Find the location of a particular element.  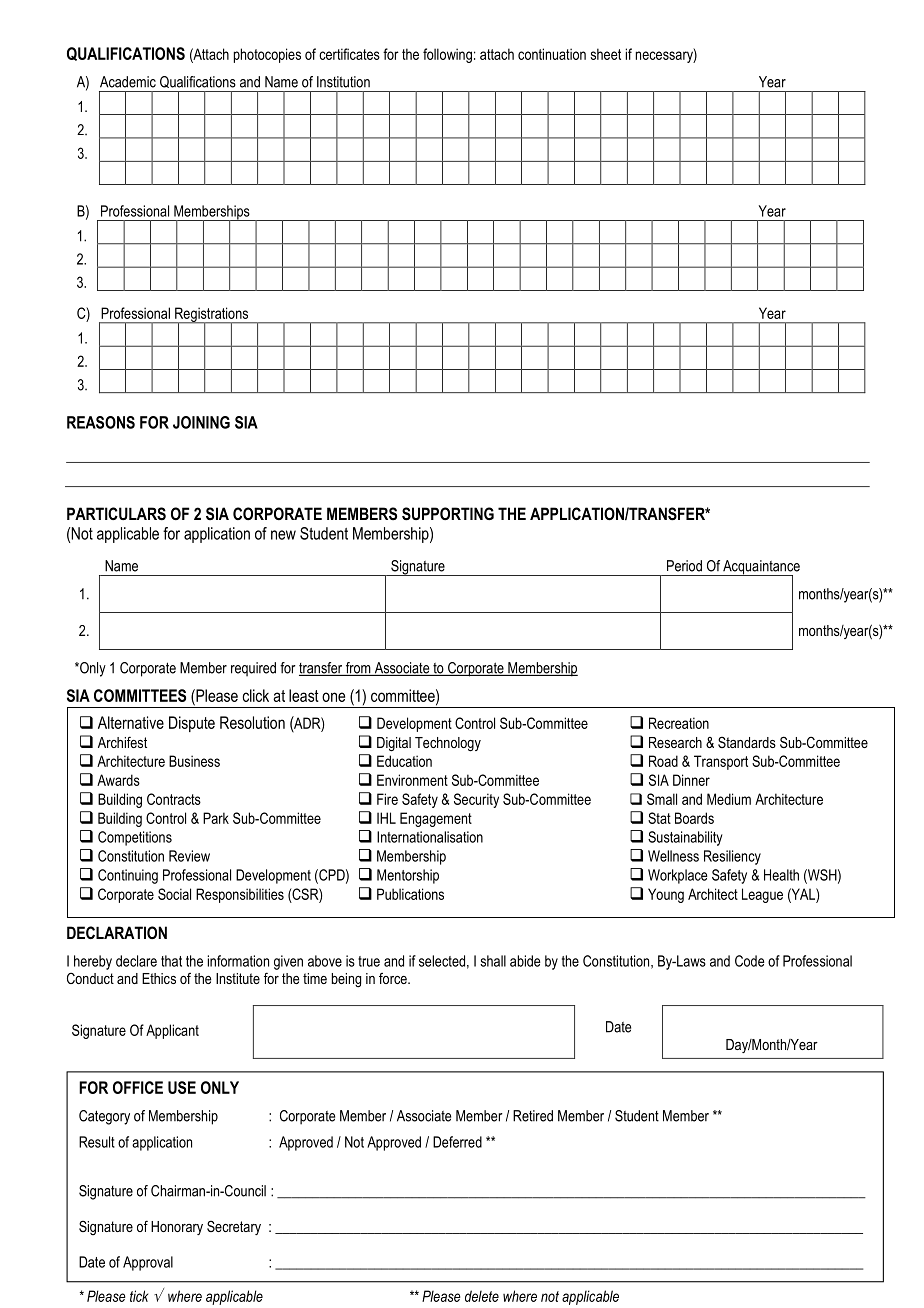

sheet is located at coordinates (606, 54).
